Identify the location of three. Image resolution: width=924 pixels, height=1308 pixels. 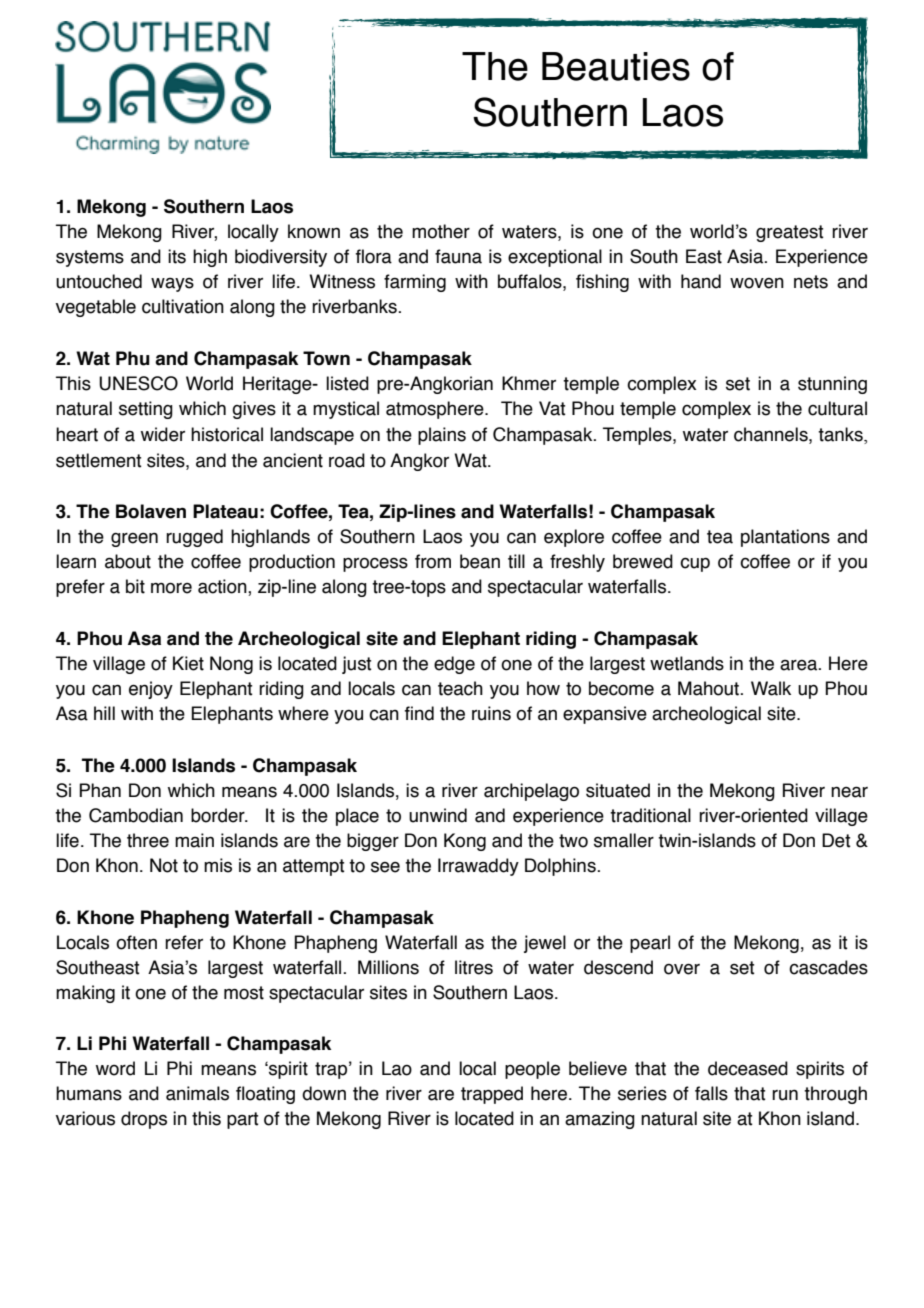
(148, 840).
